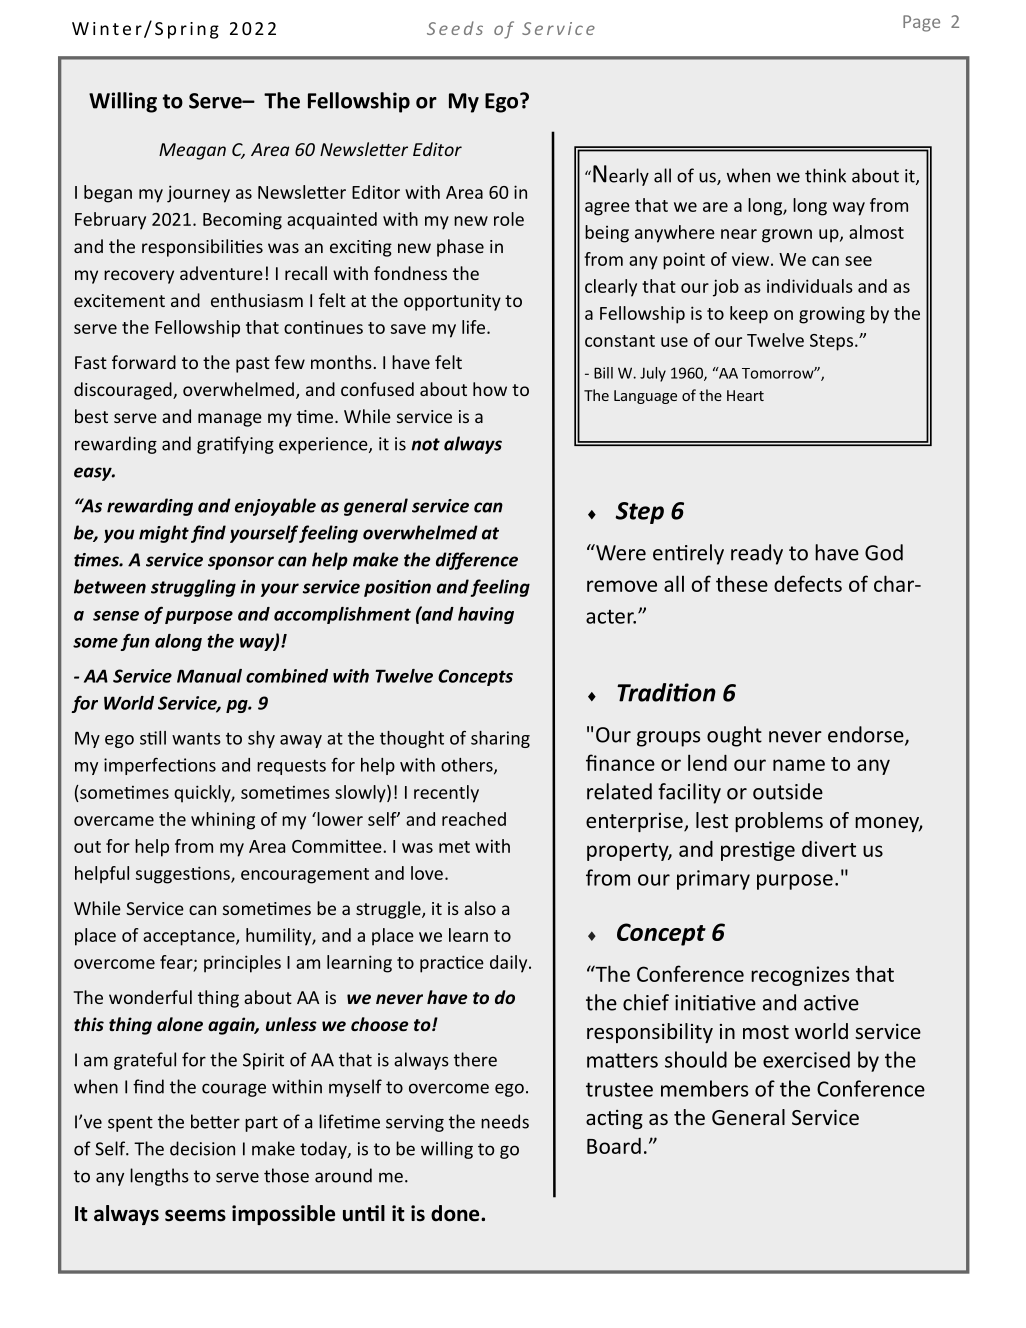  What do you see at coordinates (808, 583) in the screenshot?
I see `defects` at bounding box center [808, 583].
